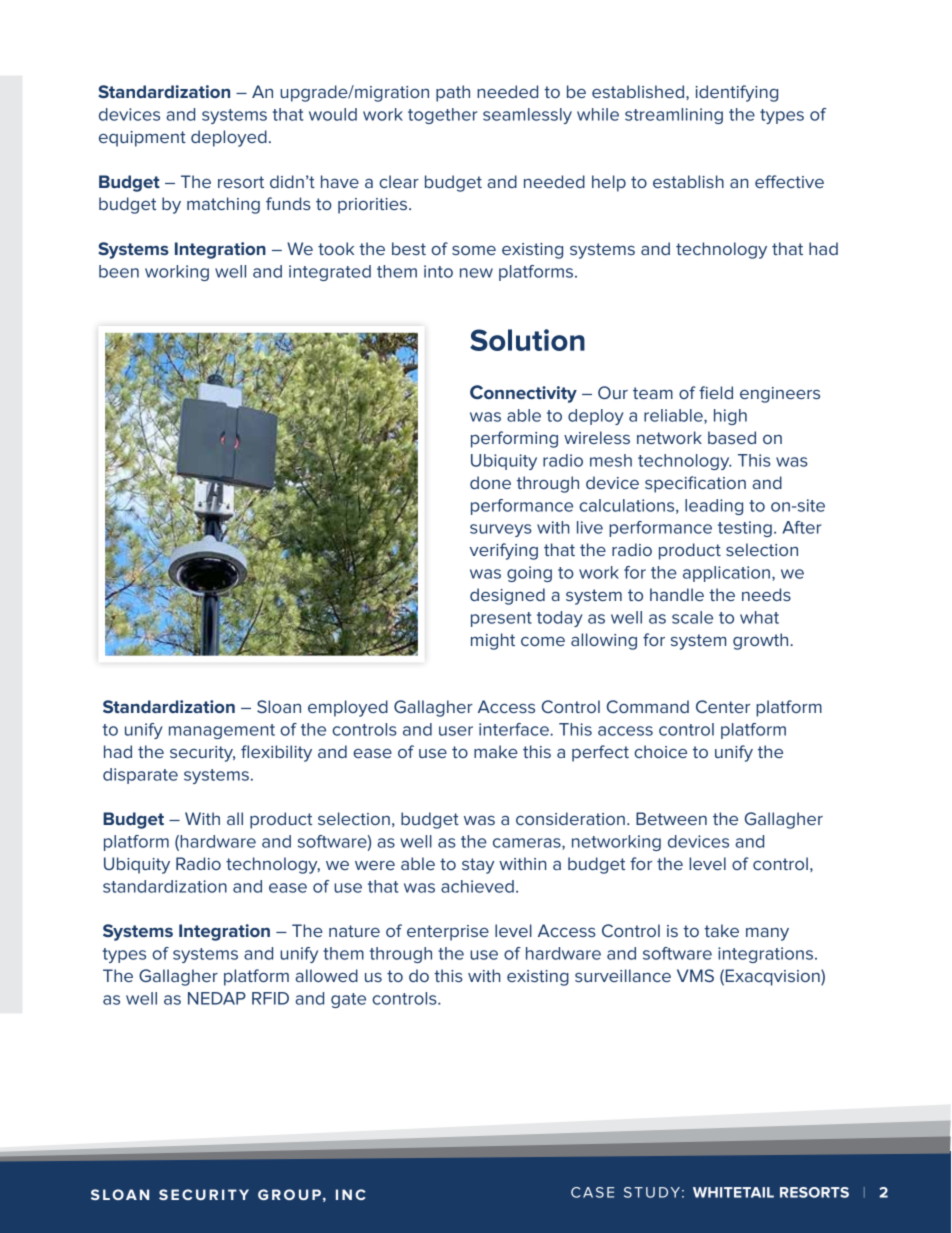  I want to click on choice, so click(660, 751).
